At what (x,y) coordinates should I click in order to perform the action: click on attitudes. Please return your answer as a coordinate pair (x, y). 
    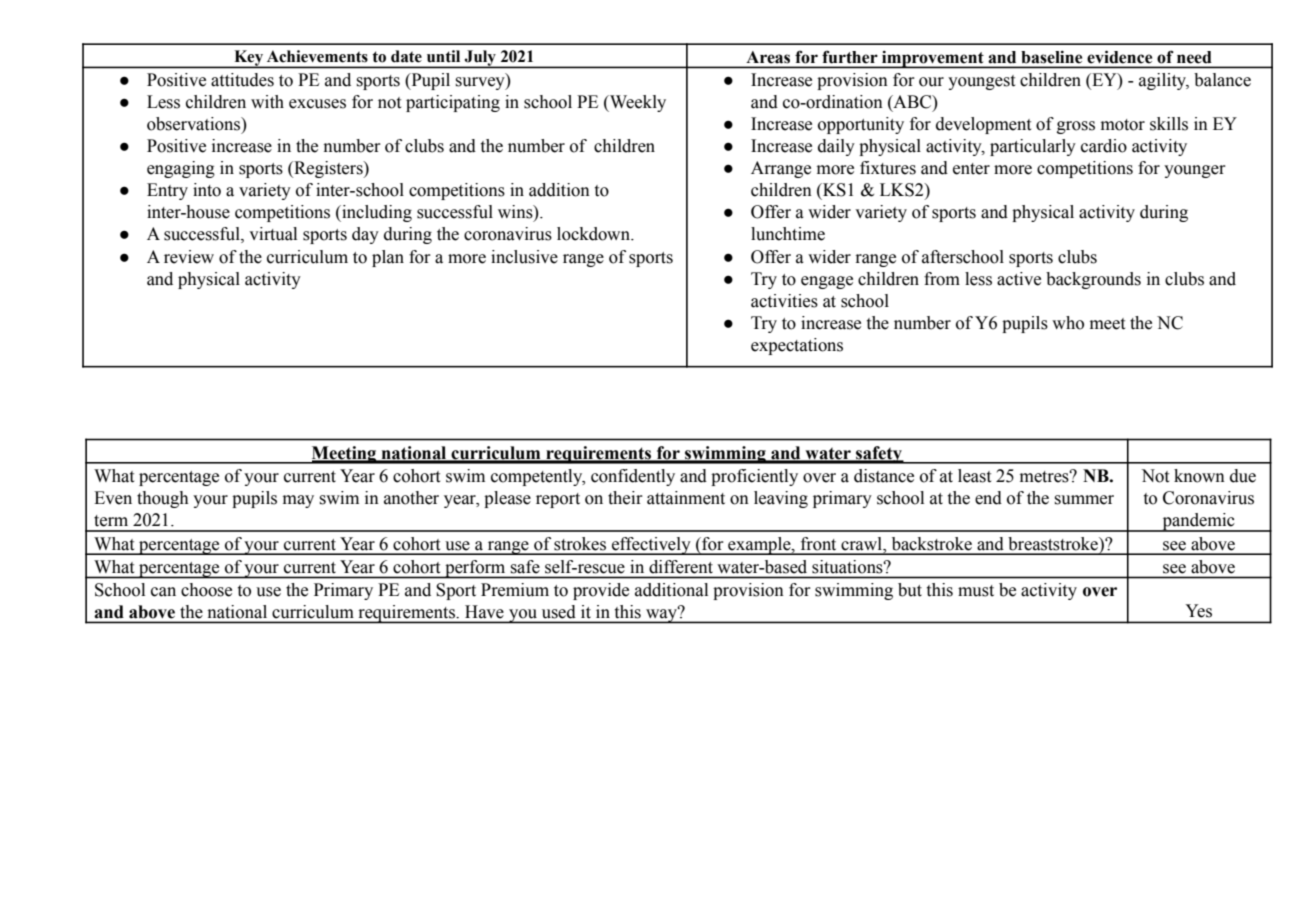
    Looking at the image, I should click on (242, 80).
